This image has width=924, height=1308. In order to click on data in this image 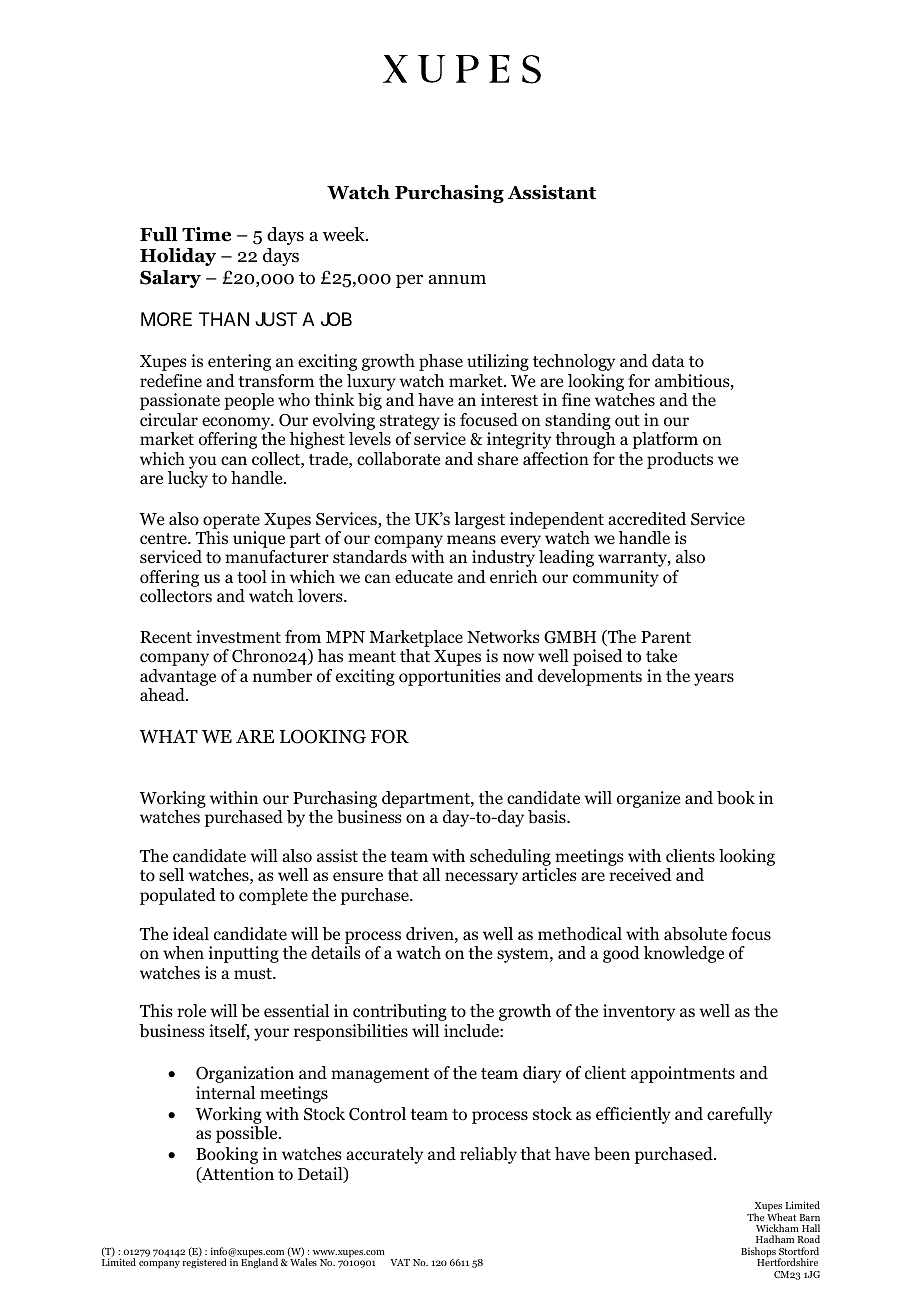, I will do `click(668, 360)`.
